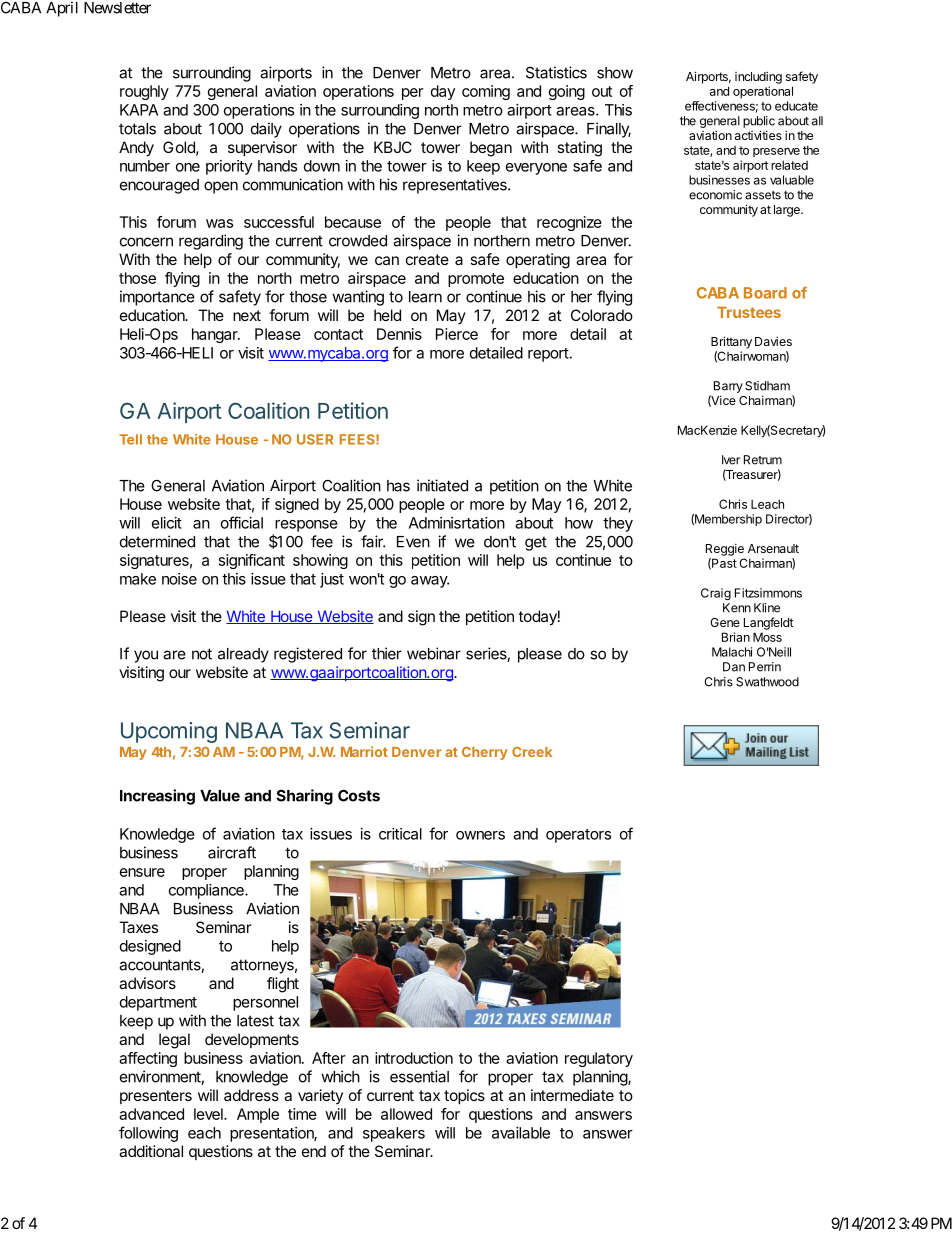 The height and width of the document is (1233, 952). What do you see at coordinates (734, 667) in the document?
I see `Dan` at bounding box center [734, 667].
